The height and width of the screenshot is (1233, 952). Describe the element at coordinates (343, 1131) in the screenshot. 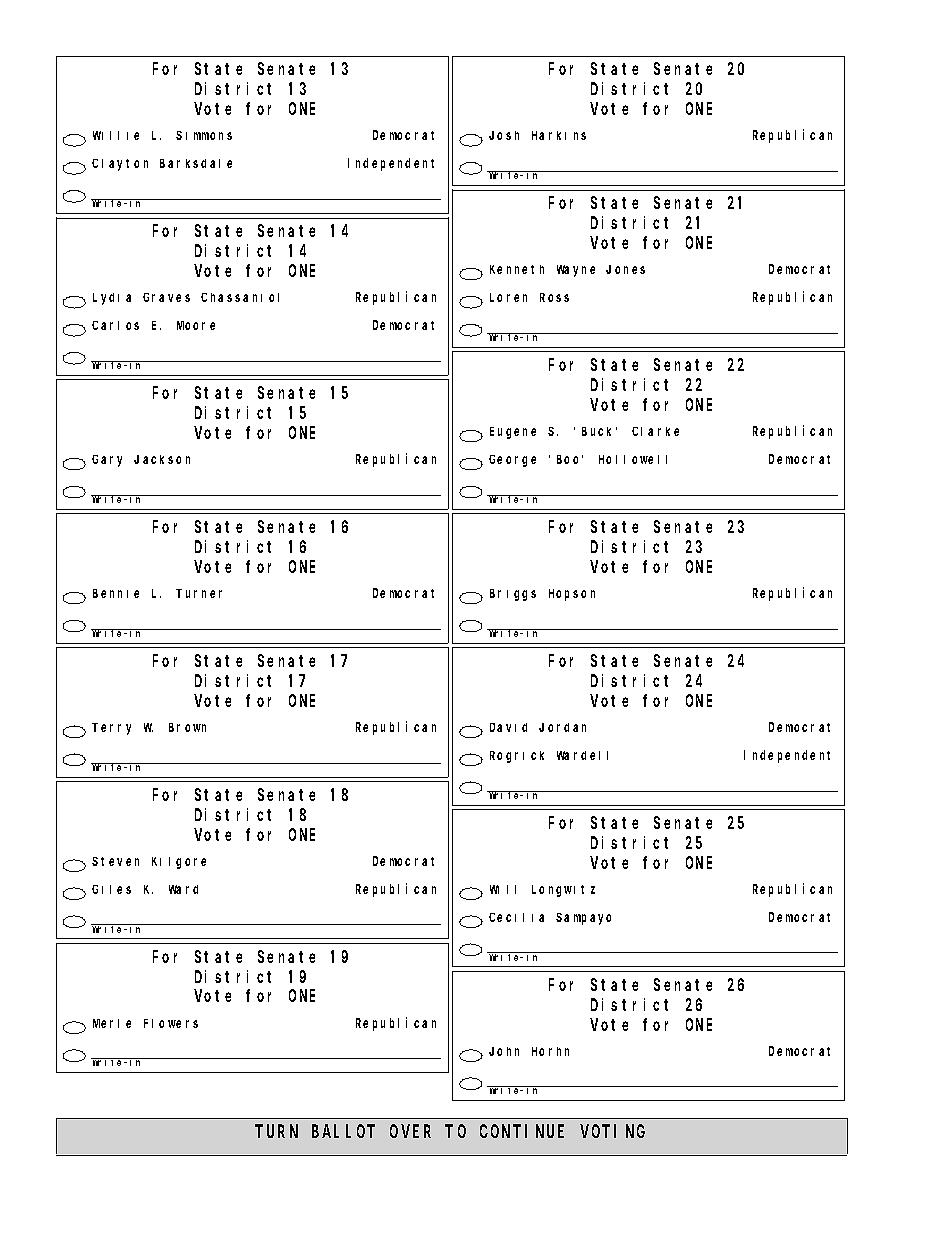

I see `BALLOT` at that location.
